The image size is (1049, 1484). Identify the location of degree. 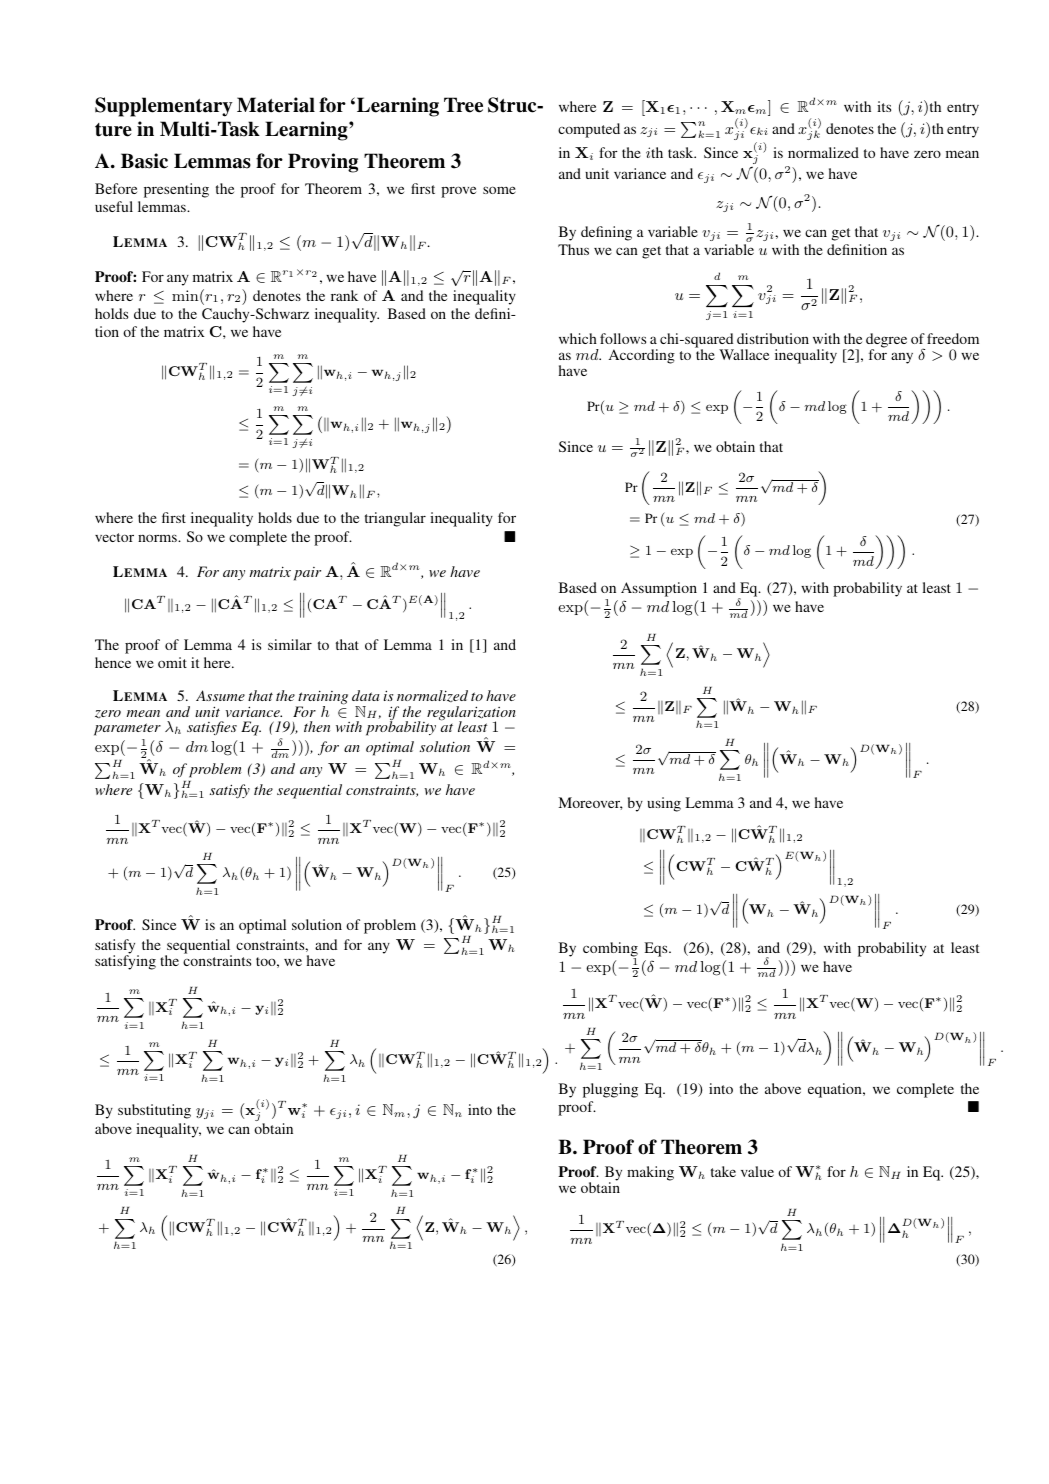
(886, 342).
